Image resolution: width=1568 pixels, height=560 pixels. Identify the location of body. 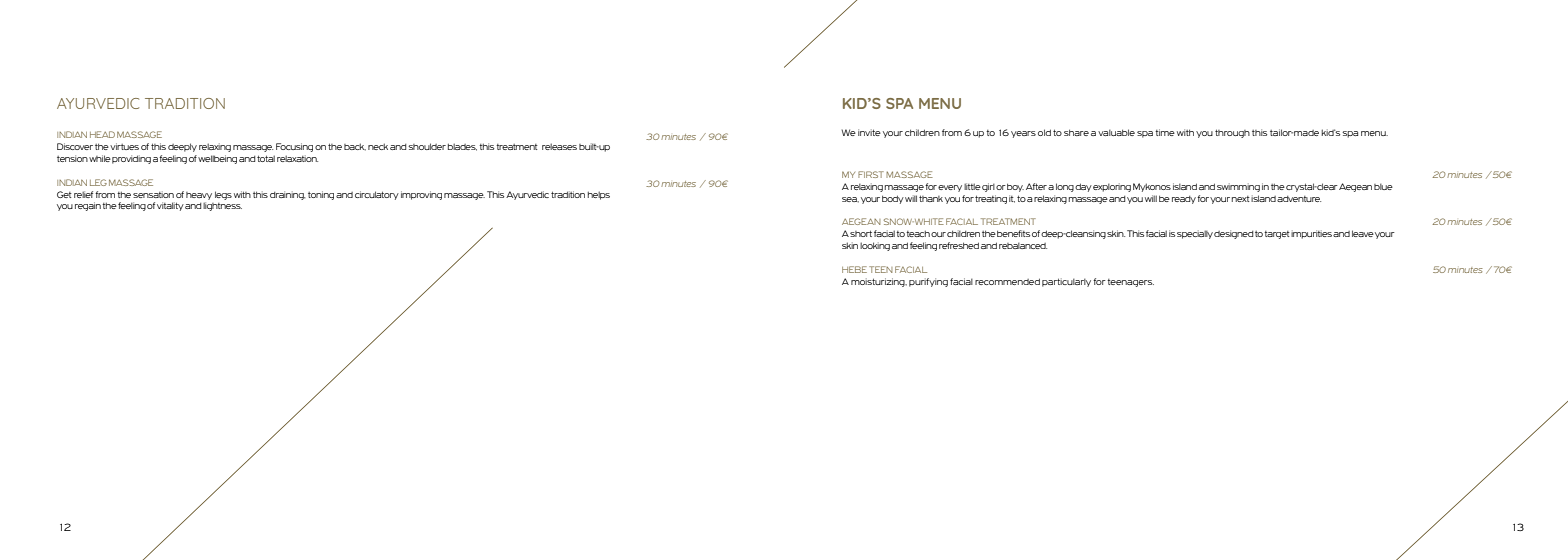
(893, 199).
